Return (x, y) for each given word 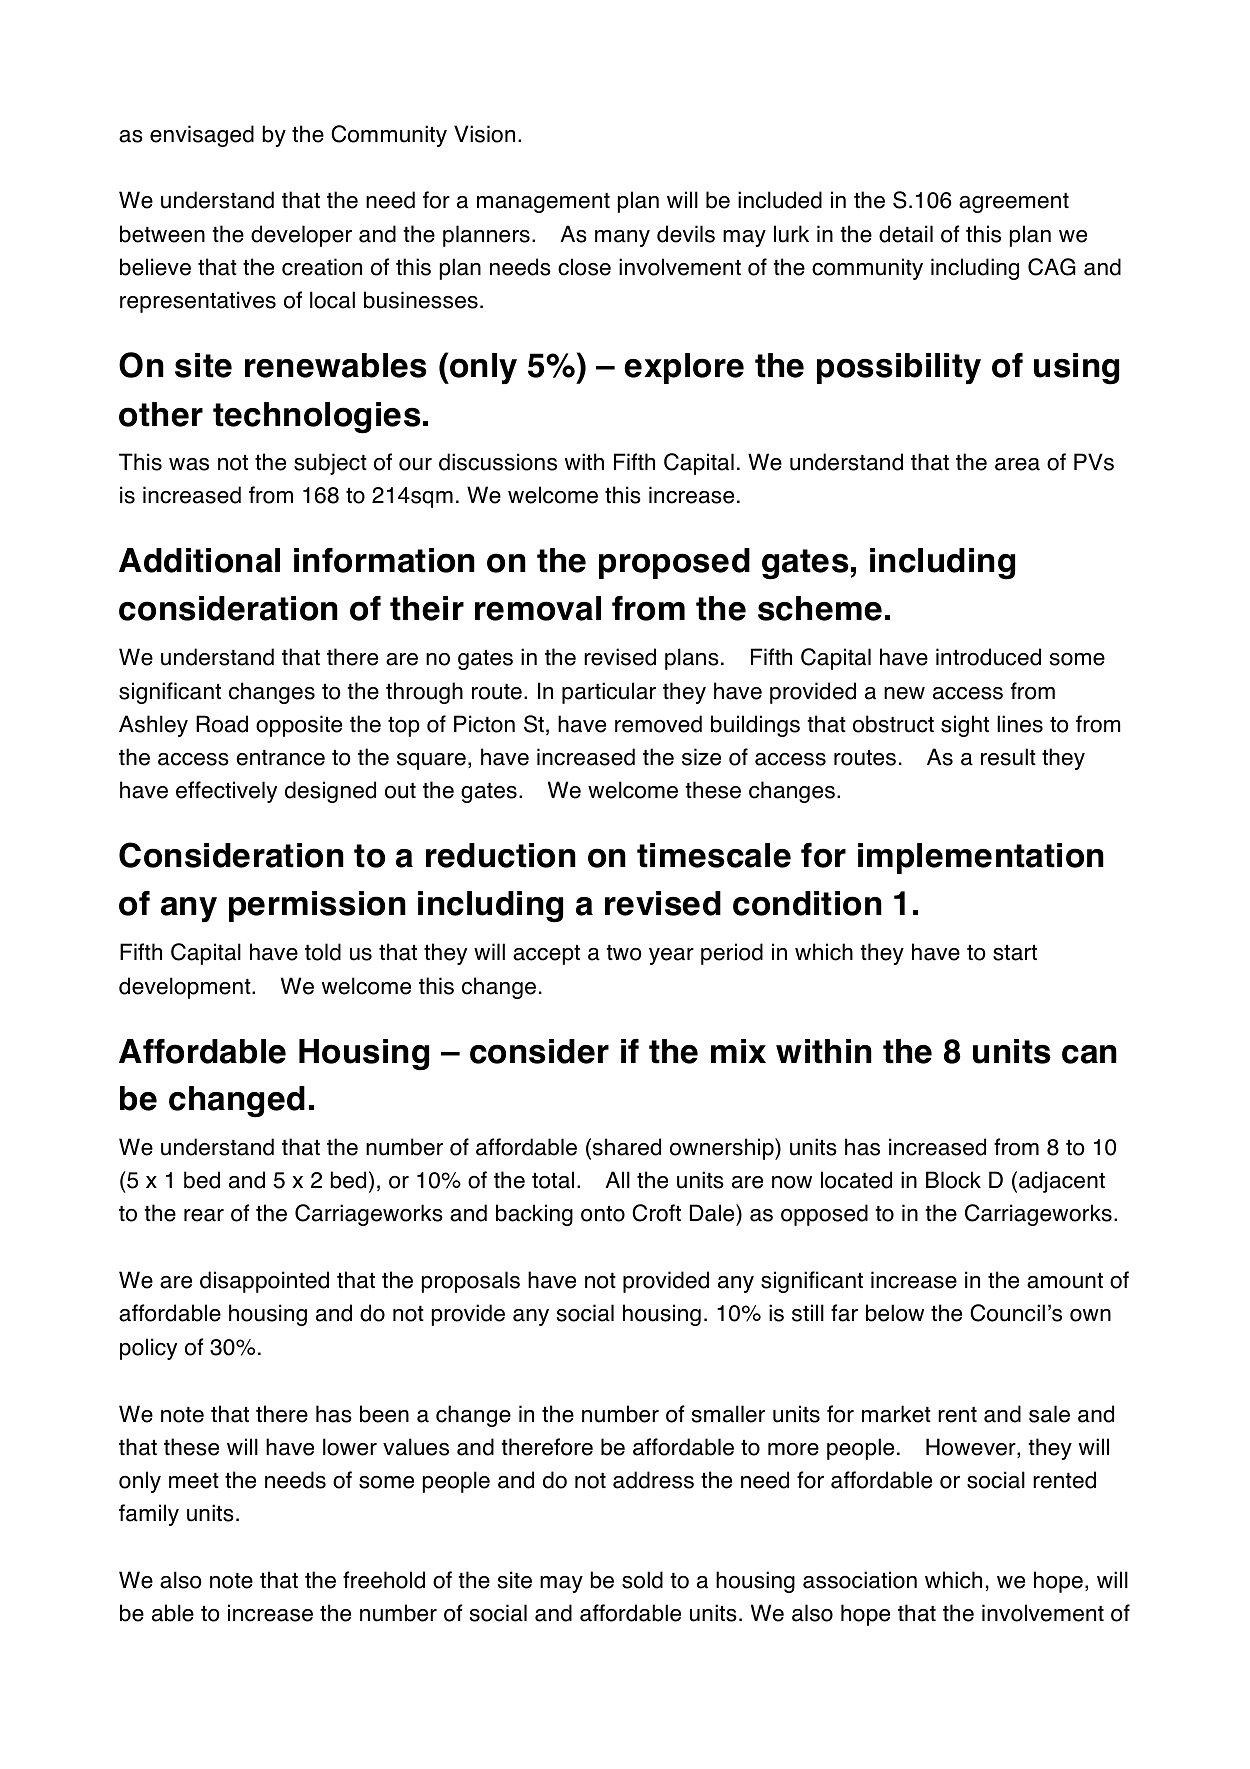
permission (317, 906)
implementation (981, 858)
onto (603, 1214)
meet (194, 1481)
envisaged (202, 136)
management (543, 203)
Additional (199, 560)
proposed (674, 563)
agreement (1014, 203)
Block (953, 1180)
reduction (501, 855)
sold (642, 1580)
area (1017, 464)
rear (204, 1215)
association (860, 1580)
